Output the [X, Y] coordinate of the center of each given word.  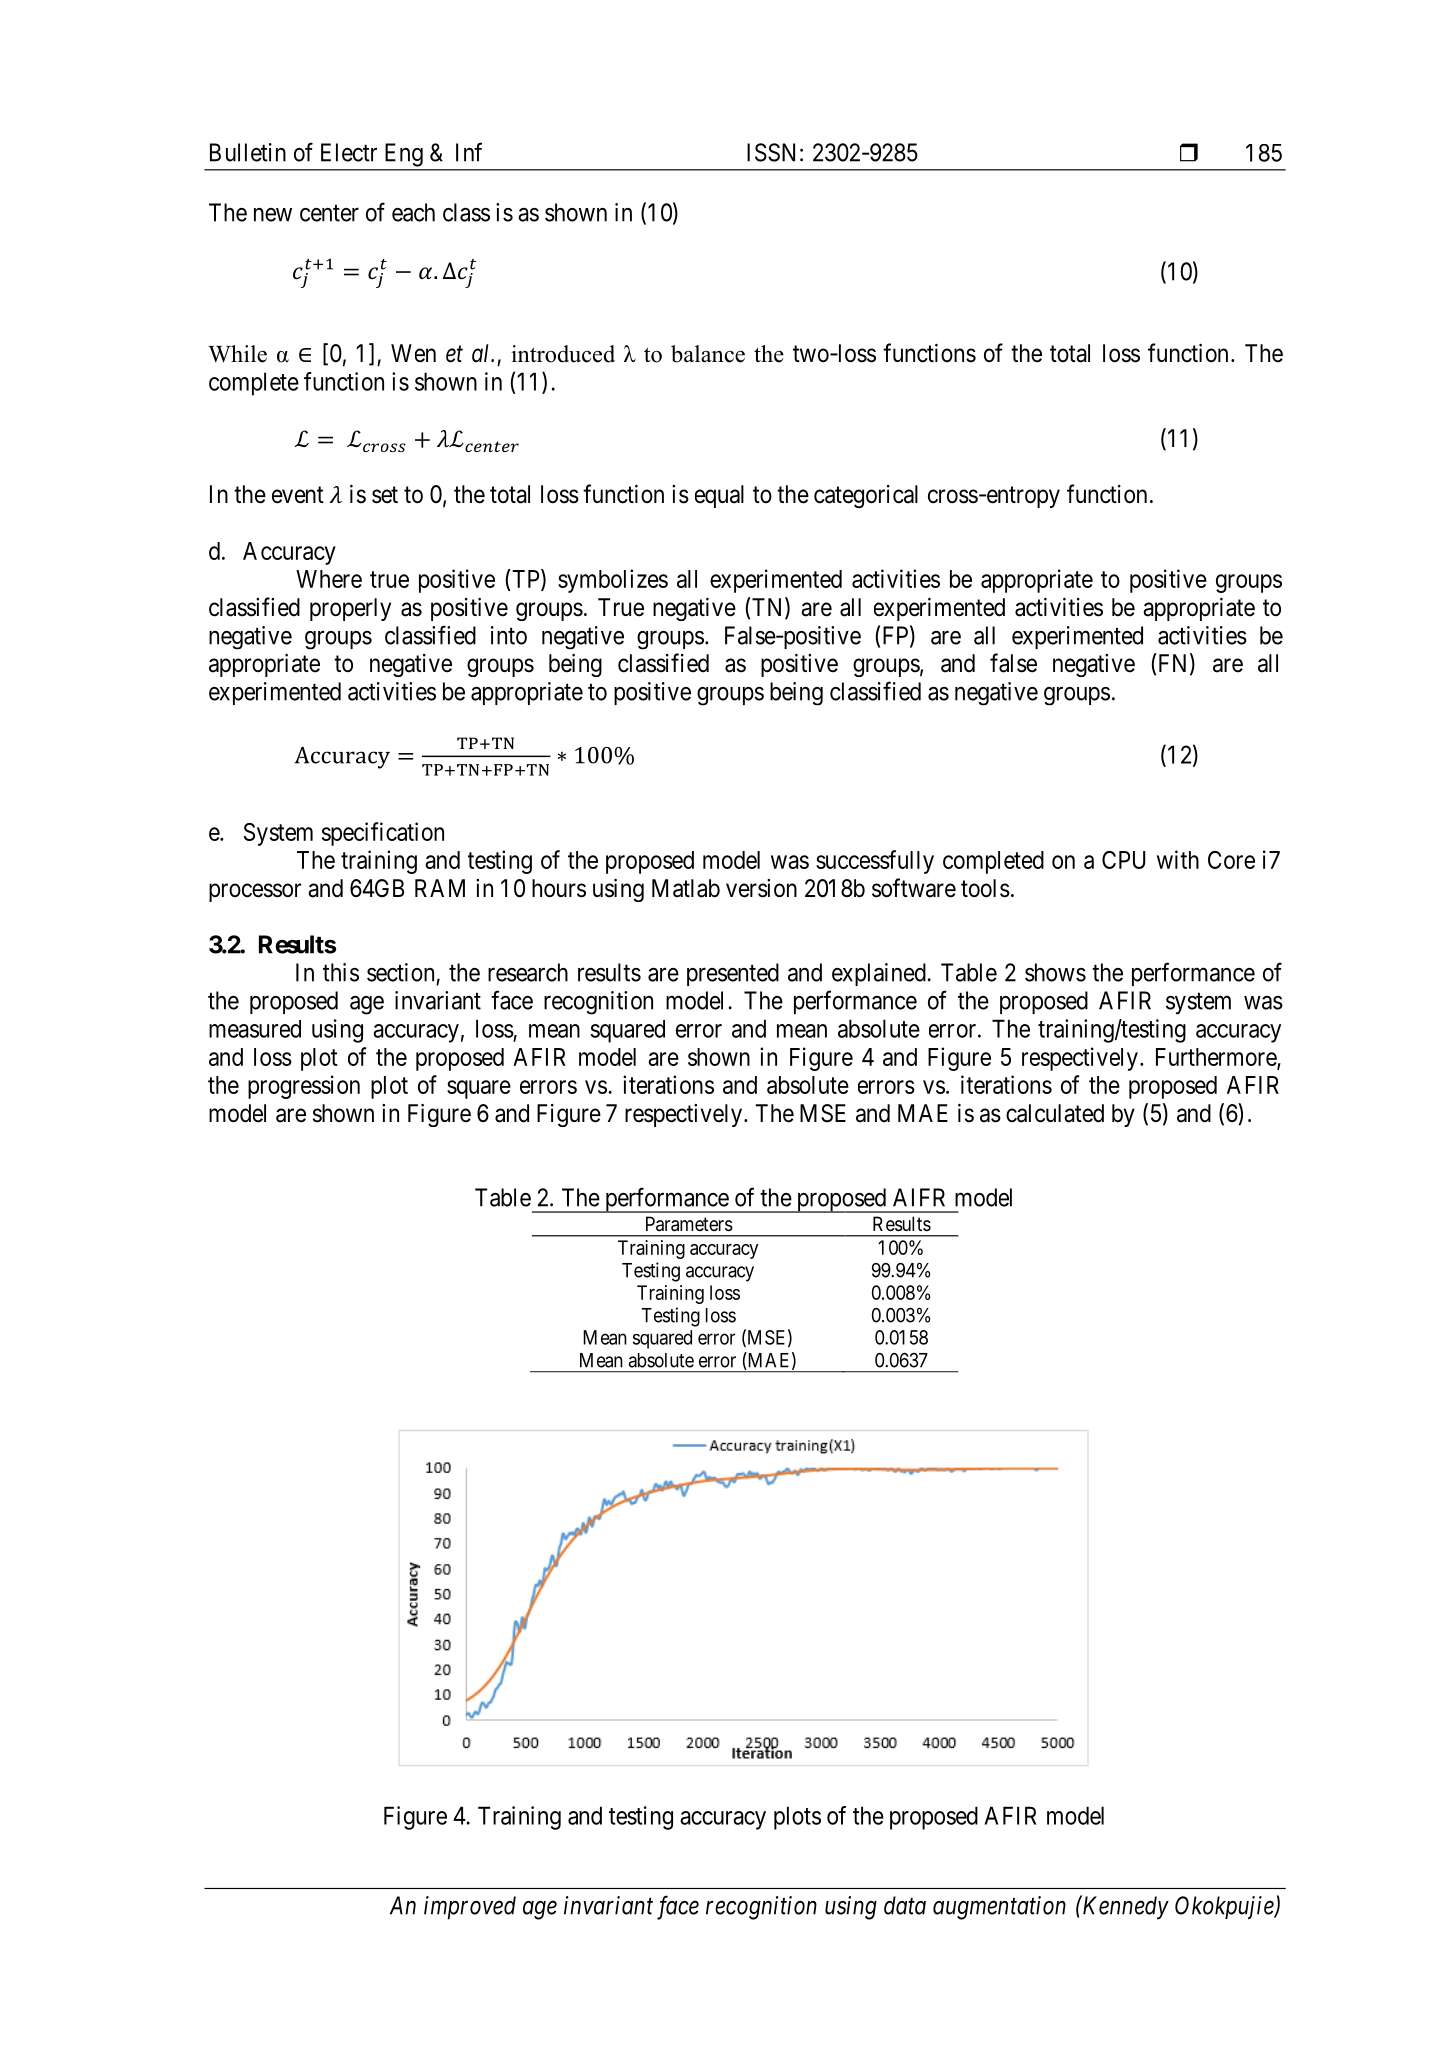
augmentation [999, 1908]
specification [383, 834]
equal [719, 496]
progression [304, 1087]
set [385, 495]
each [413, 212]
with [1178, 859]
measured [255, 1029]
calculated [1055, 1113]
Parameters [689, 1224]
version [761, 888]
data [905, 1905]
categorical [866, 496]
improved [470, 1908]
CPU [1123, 860]
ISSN [771, 152]
